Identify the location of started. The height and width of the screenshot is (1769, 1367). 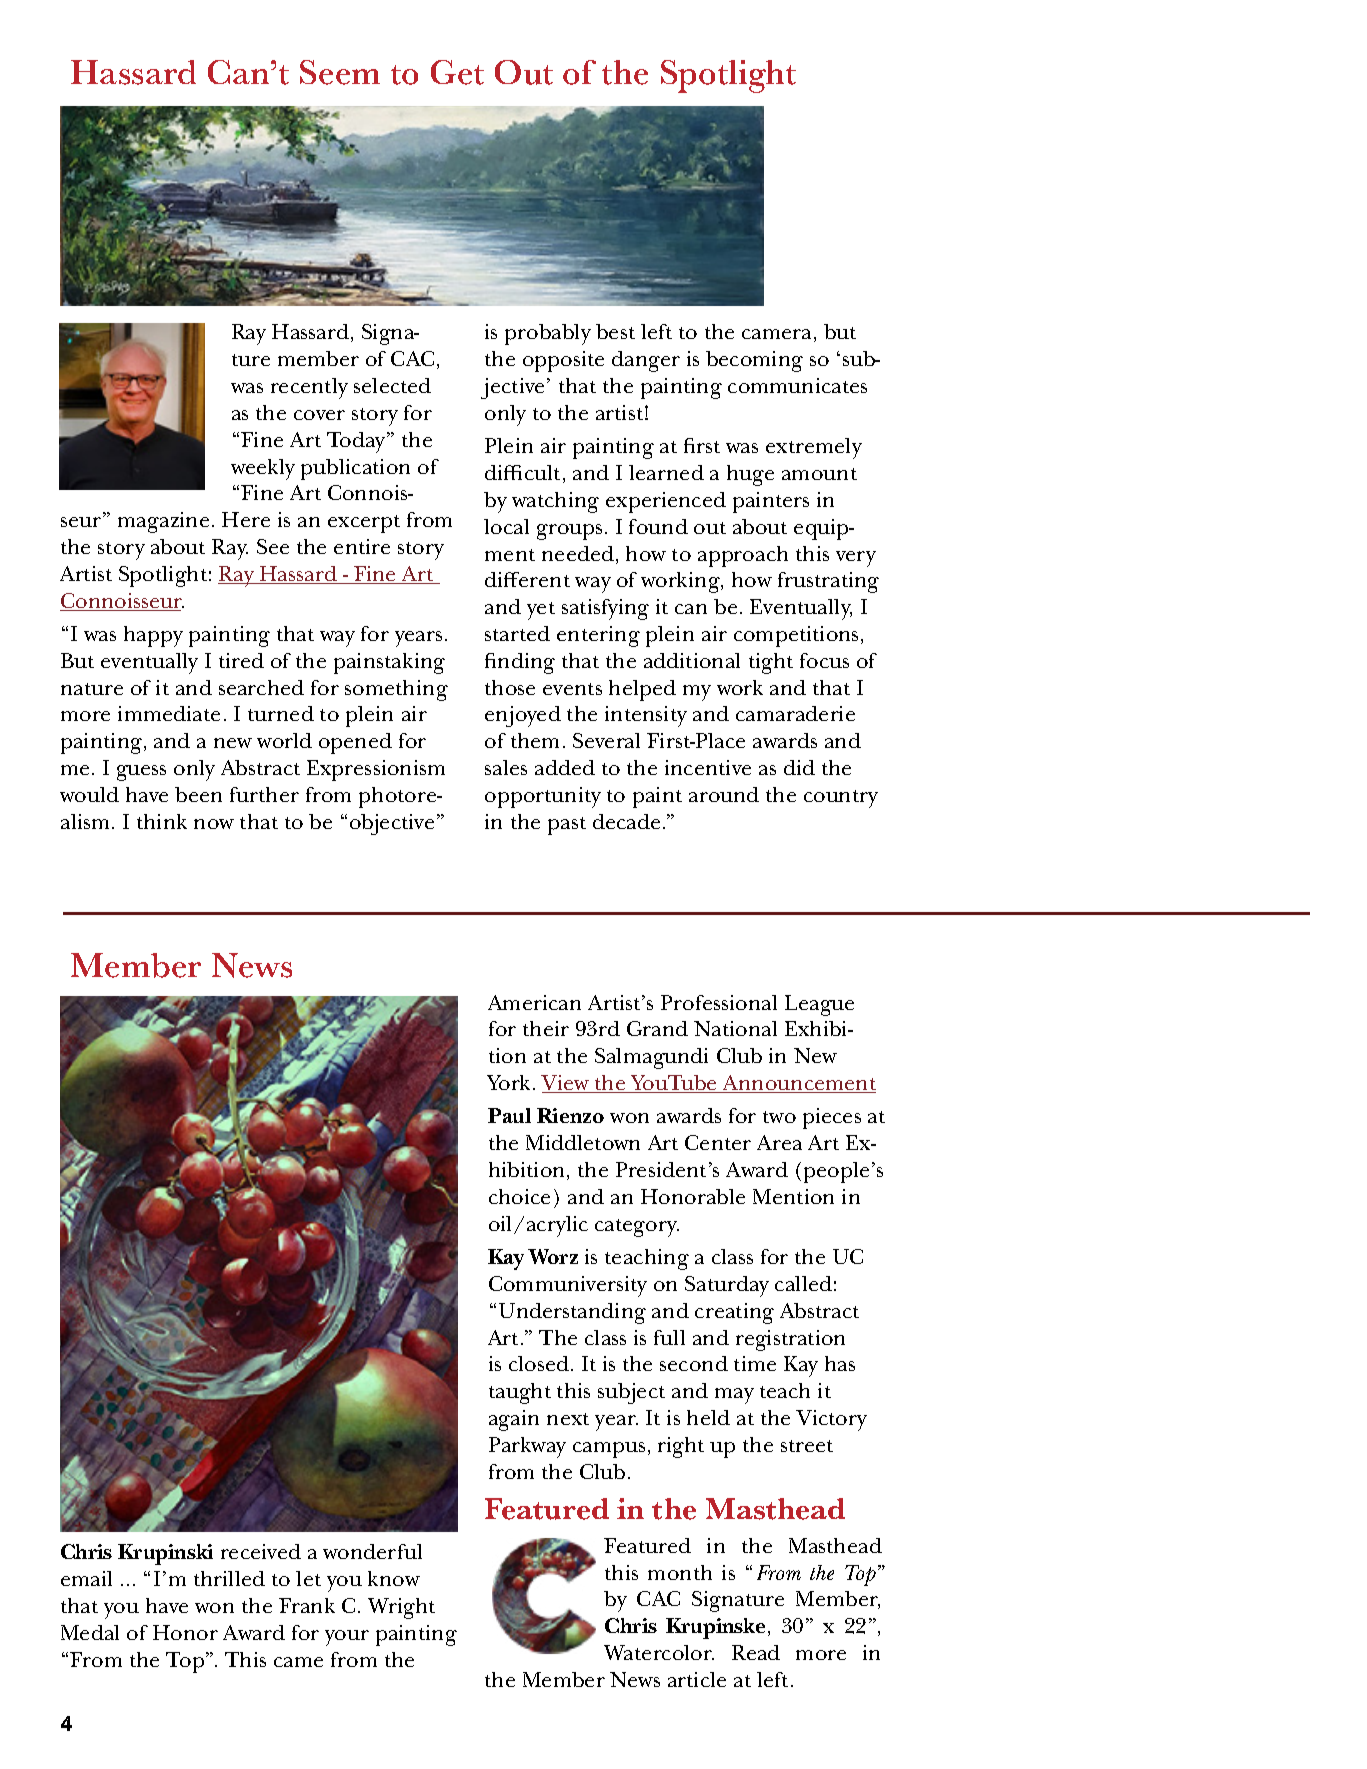
(517, 633).
